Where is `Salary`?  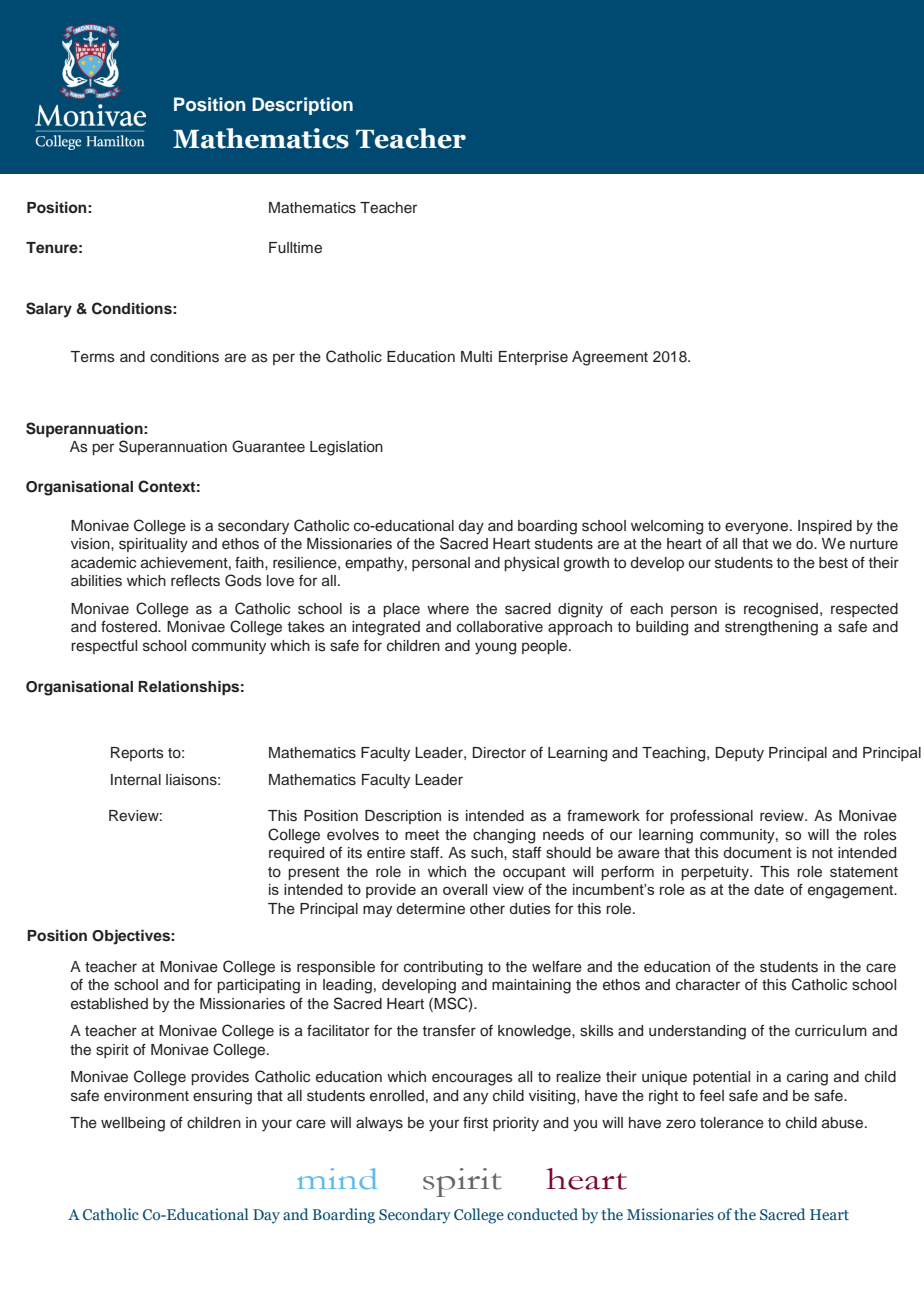 Salary is located at coordinates (49, 310).
